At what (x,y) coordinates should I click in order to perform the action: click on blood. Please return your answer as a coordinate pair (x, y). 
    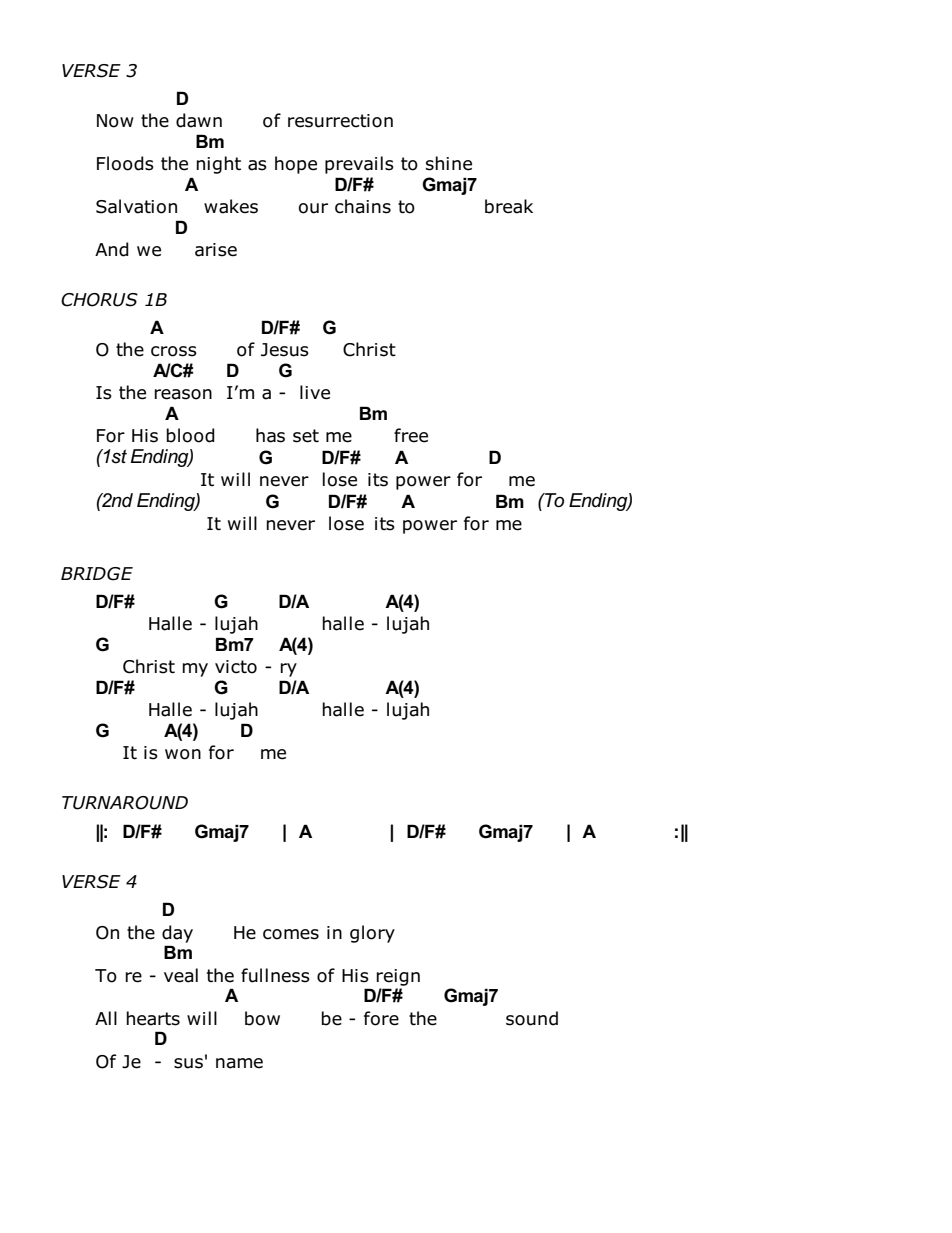
    Looking at the image, I should click on (190, 435).
